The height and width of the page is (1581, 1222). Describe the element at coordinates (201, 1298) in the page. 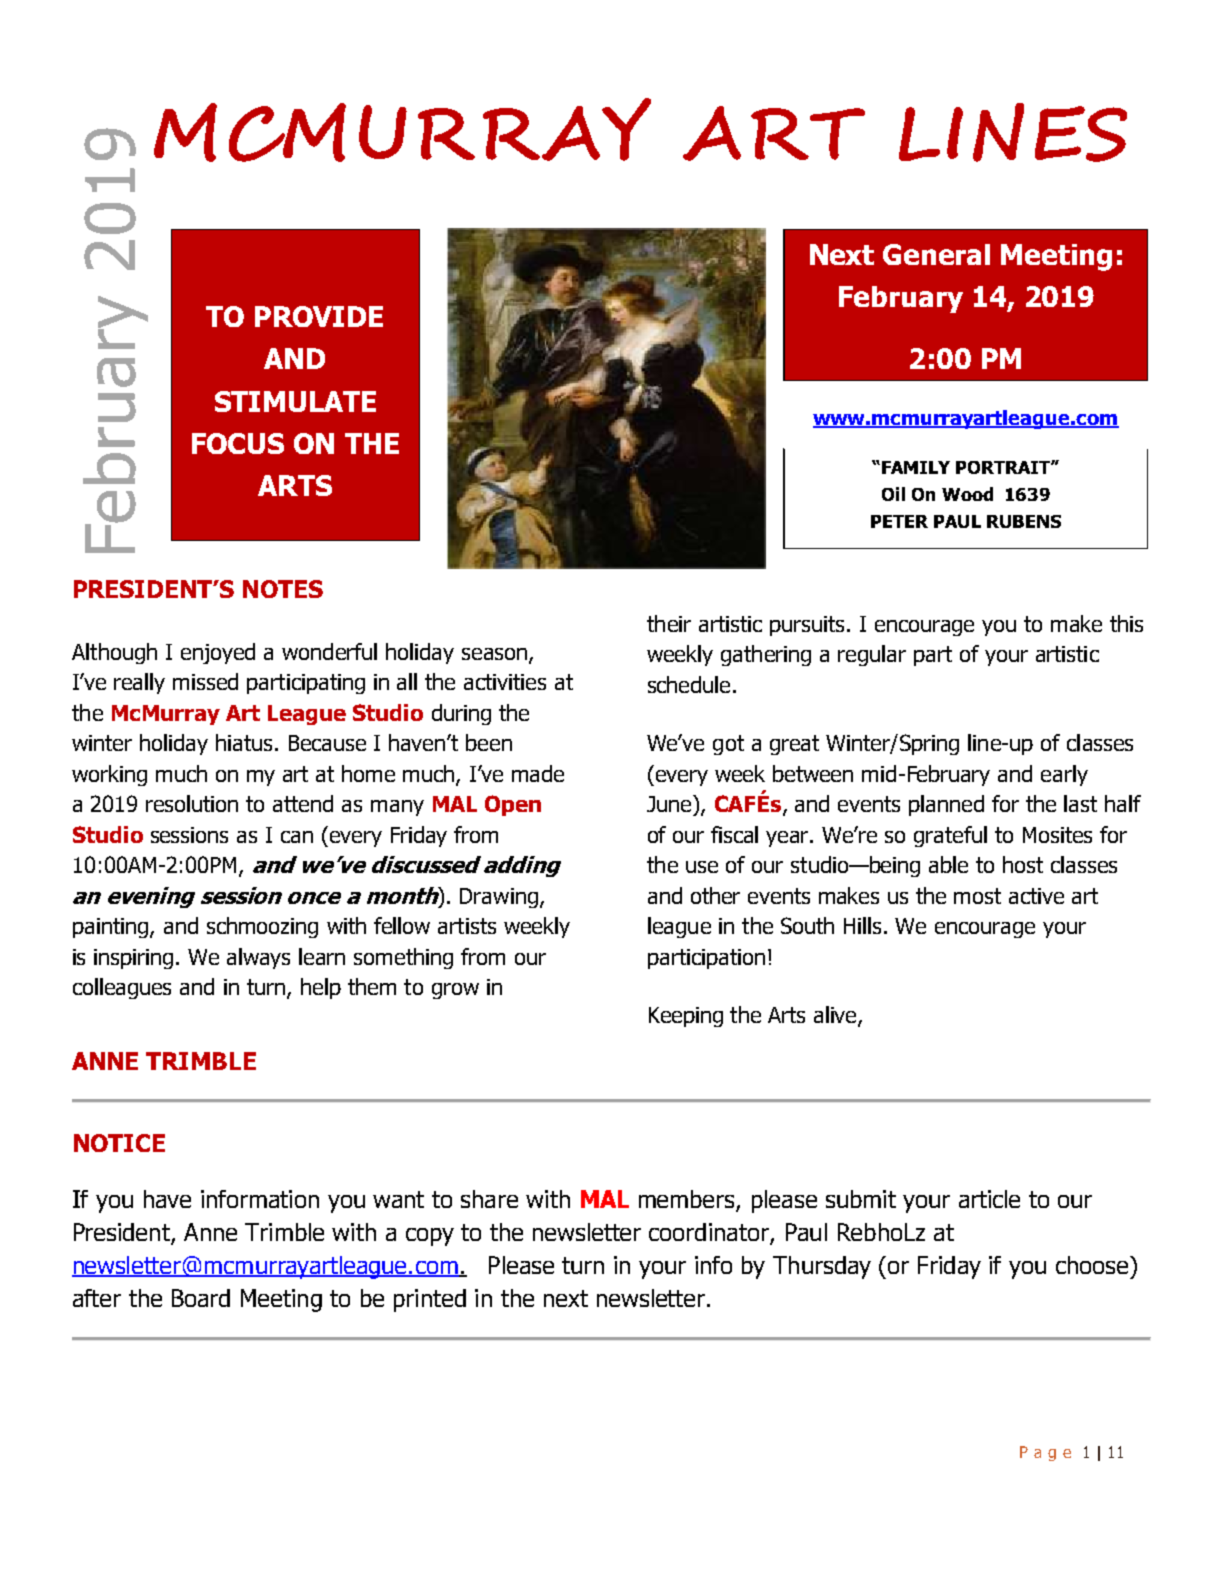

I see `Board` at that location.
